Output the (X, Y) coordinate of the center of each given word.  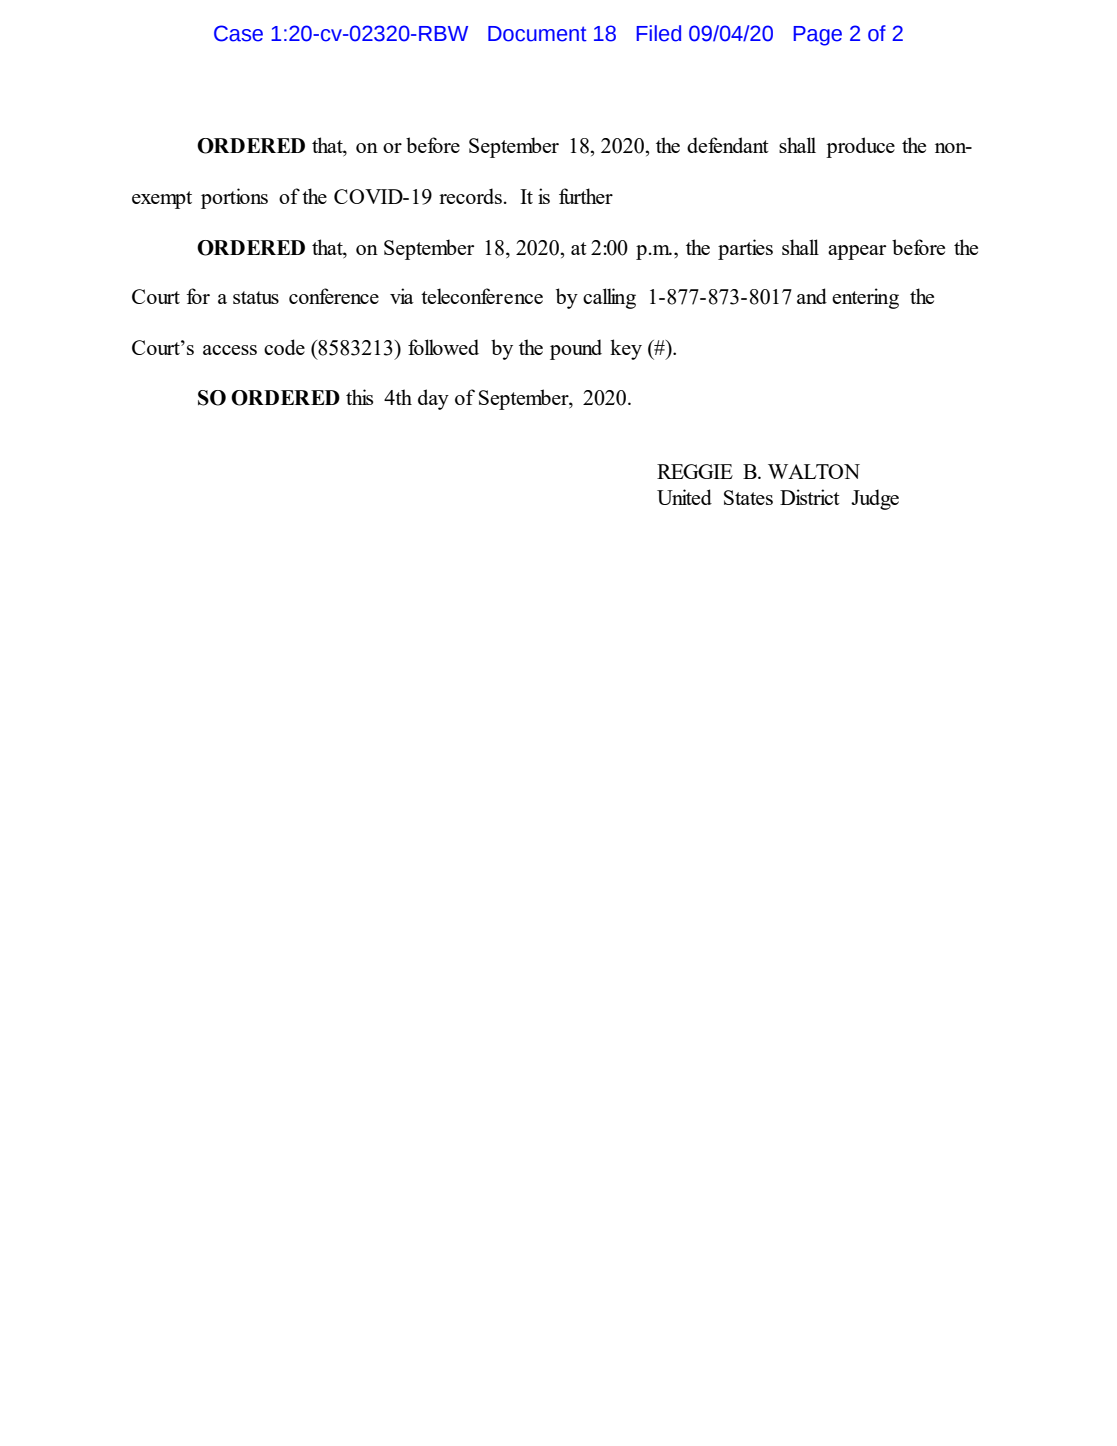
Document (537, 34)
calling (609, 298)
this (359, 397)
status (256, 297)
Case (238, 33)
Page (817, 36)
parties (745, 249)
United (684, 497)
